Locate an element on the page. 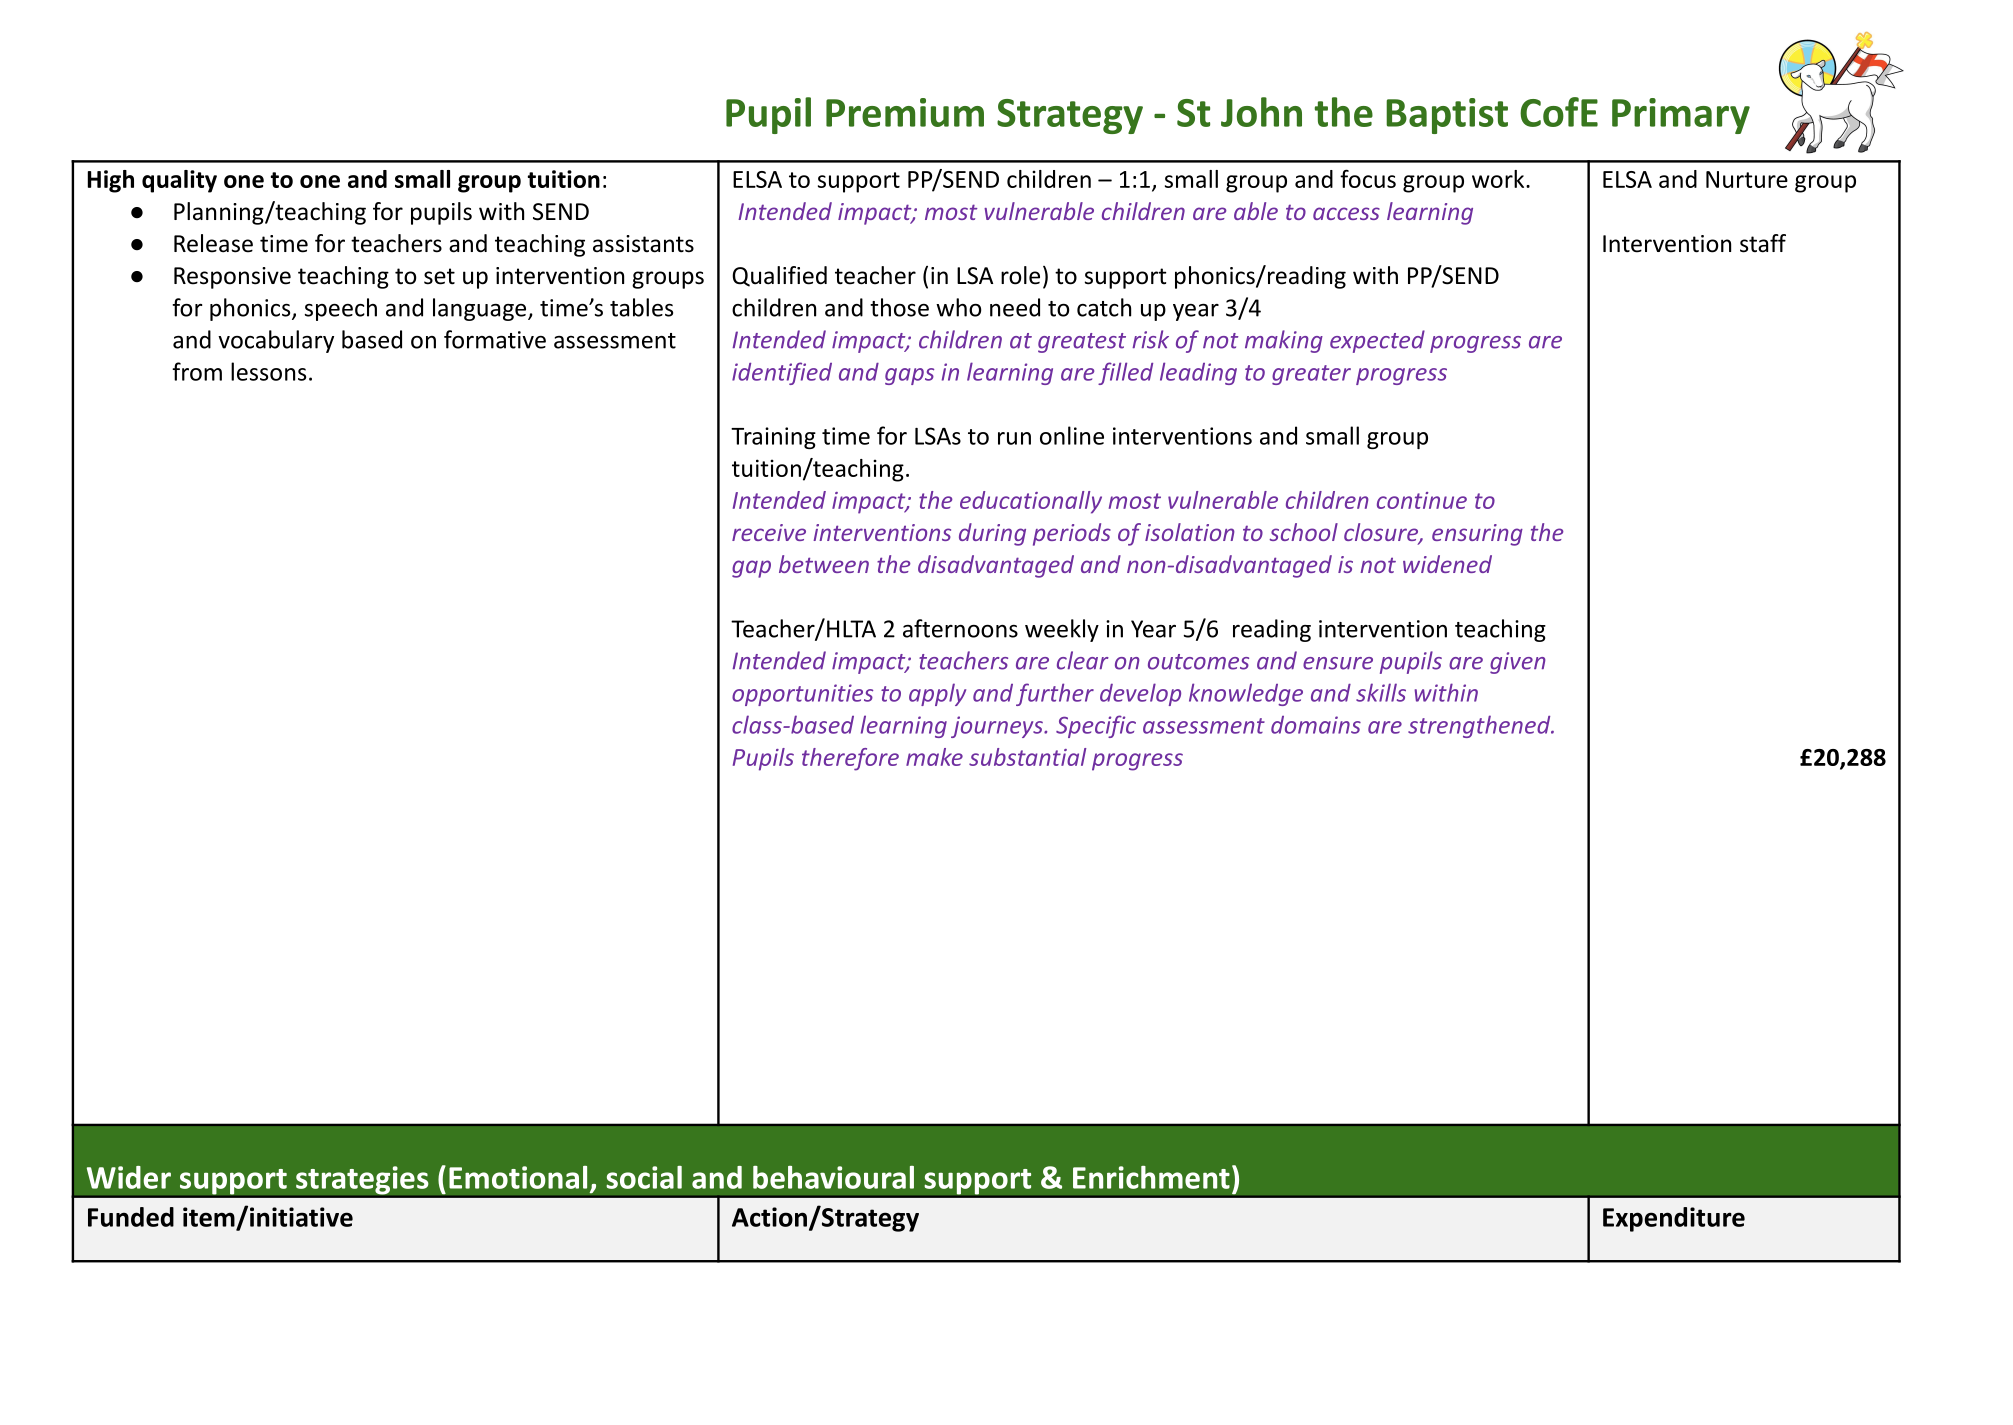  quality is located at coordinates (179, 181).
